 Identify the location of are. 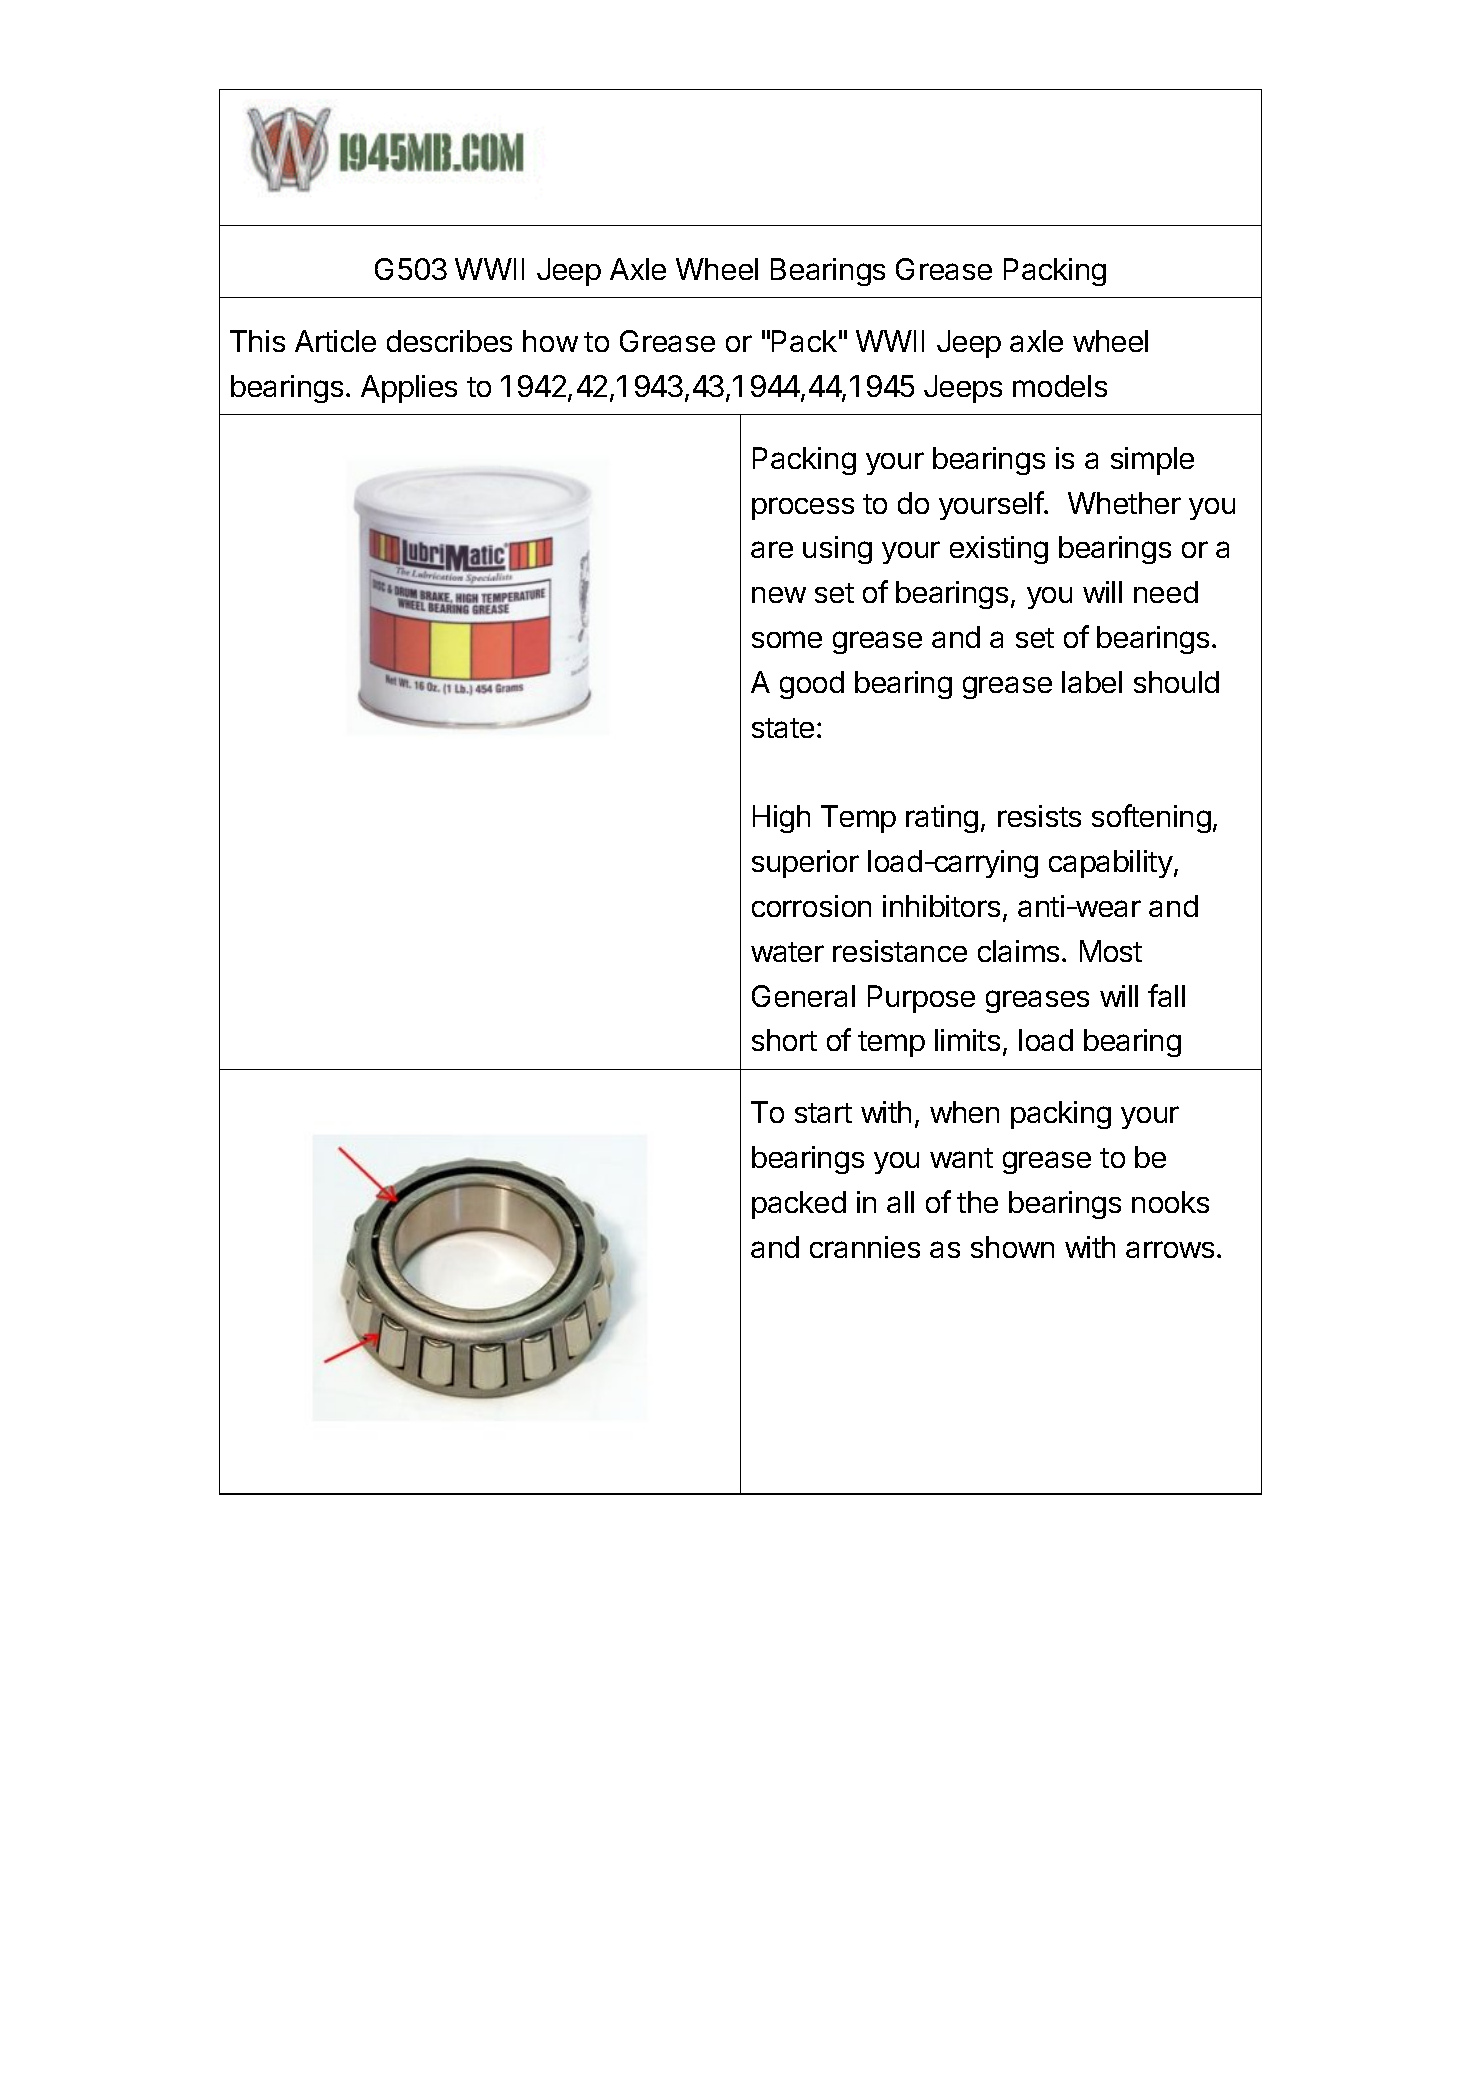
(772, 549).
